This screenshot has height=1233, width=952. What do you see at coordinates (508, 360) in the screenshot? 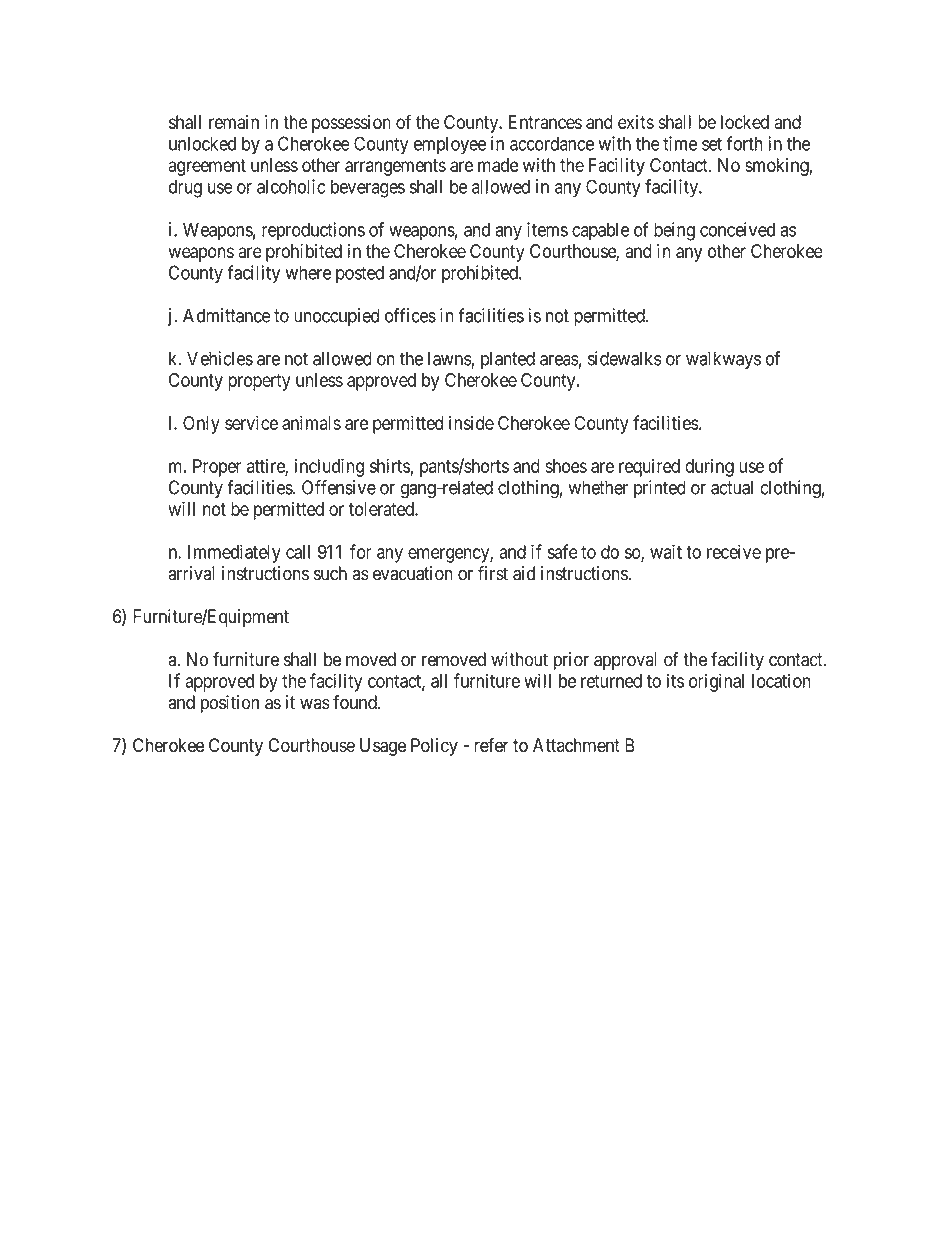
I see `planted` at bounding box center [508, 360].
